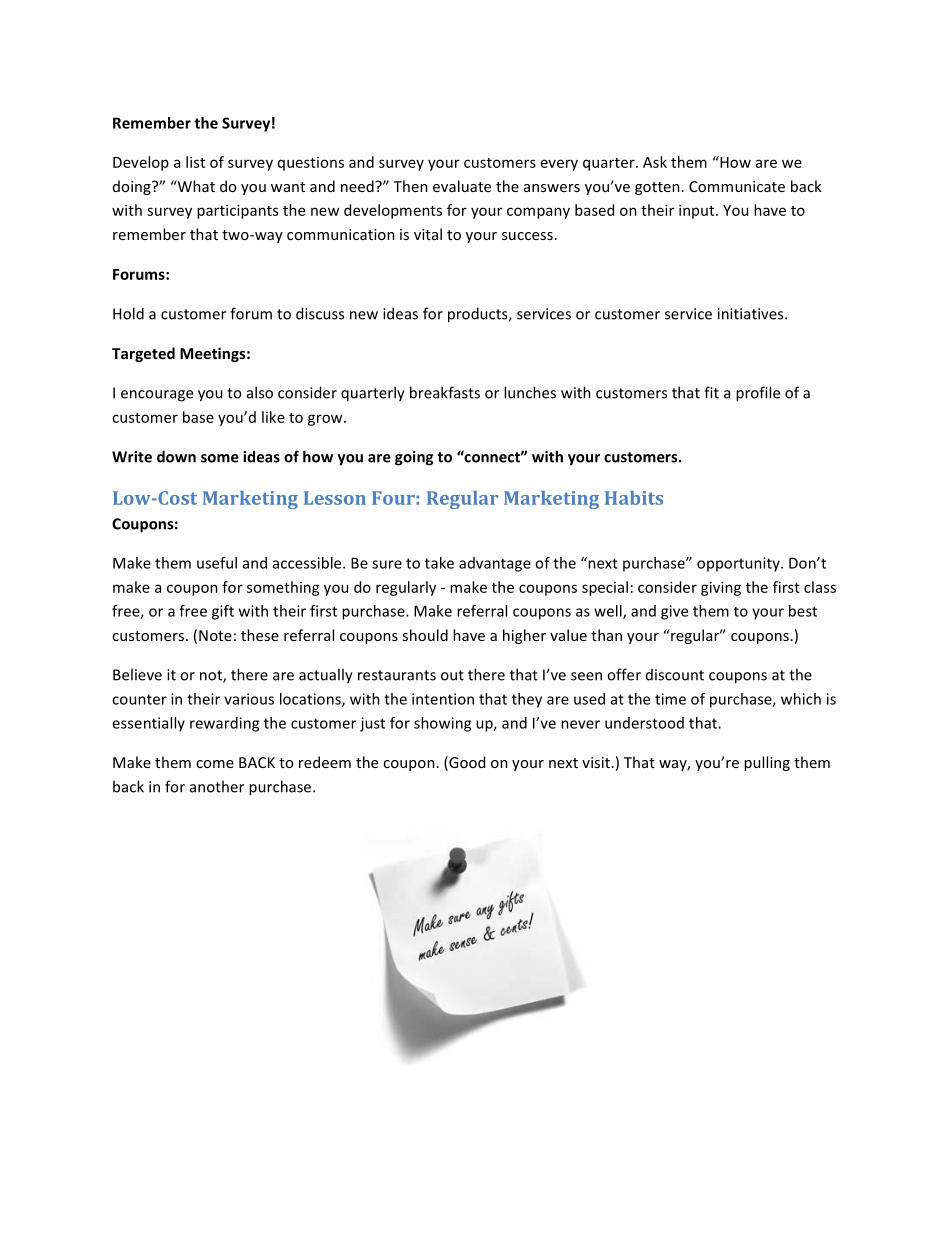  Describe the element at coordinates (195, 162) in the screenshot. I see `list` at that location.
